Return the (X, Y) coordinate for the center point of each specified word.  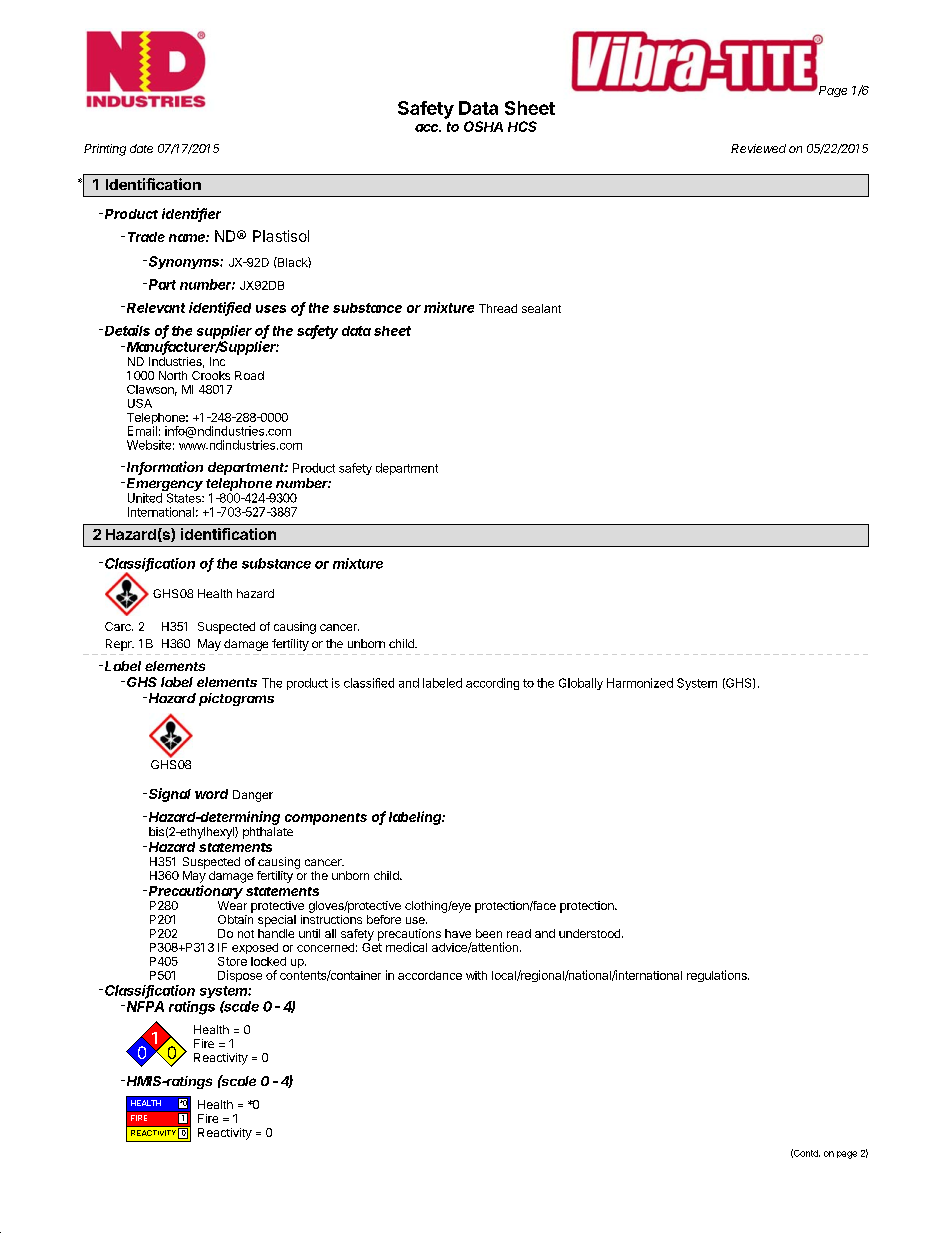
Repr (120, 645)
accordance (430, 975)
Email (142, 431)
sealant (541, 308)
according (492, 684)
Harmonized (640, 683)
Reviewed (758, 148)
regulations (718, 976)
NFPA (145, 1006)
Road (249, 375)
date (141, 148)
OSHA (483, 126)
